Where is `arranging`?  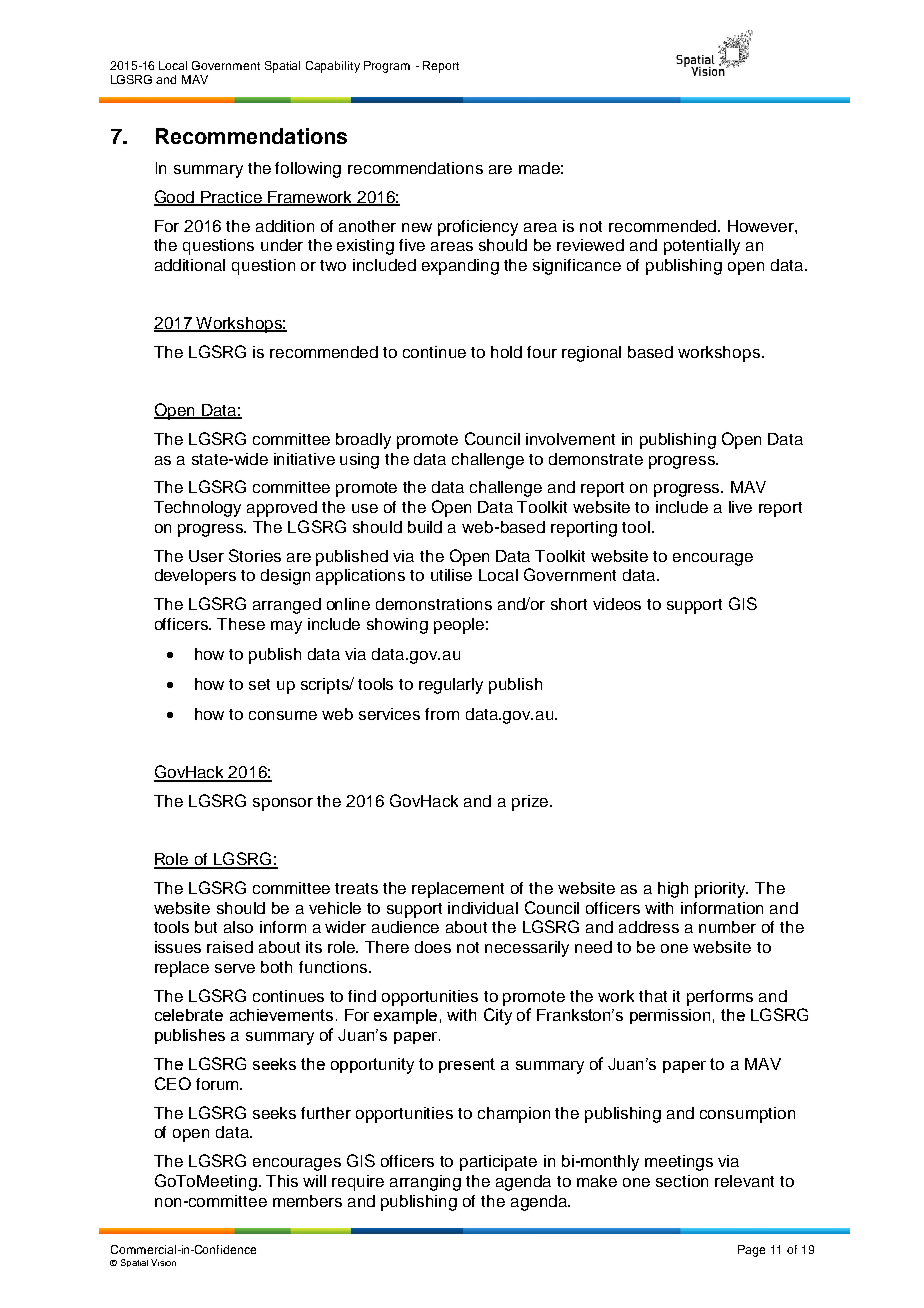
arranging is located at coordinates (425, 1183).
